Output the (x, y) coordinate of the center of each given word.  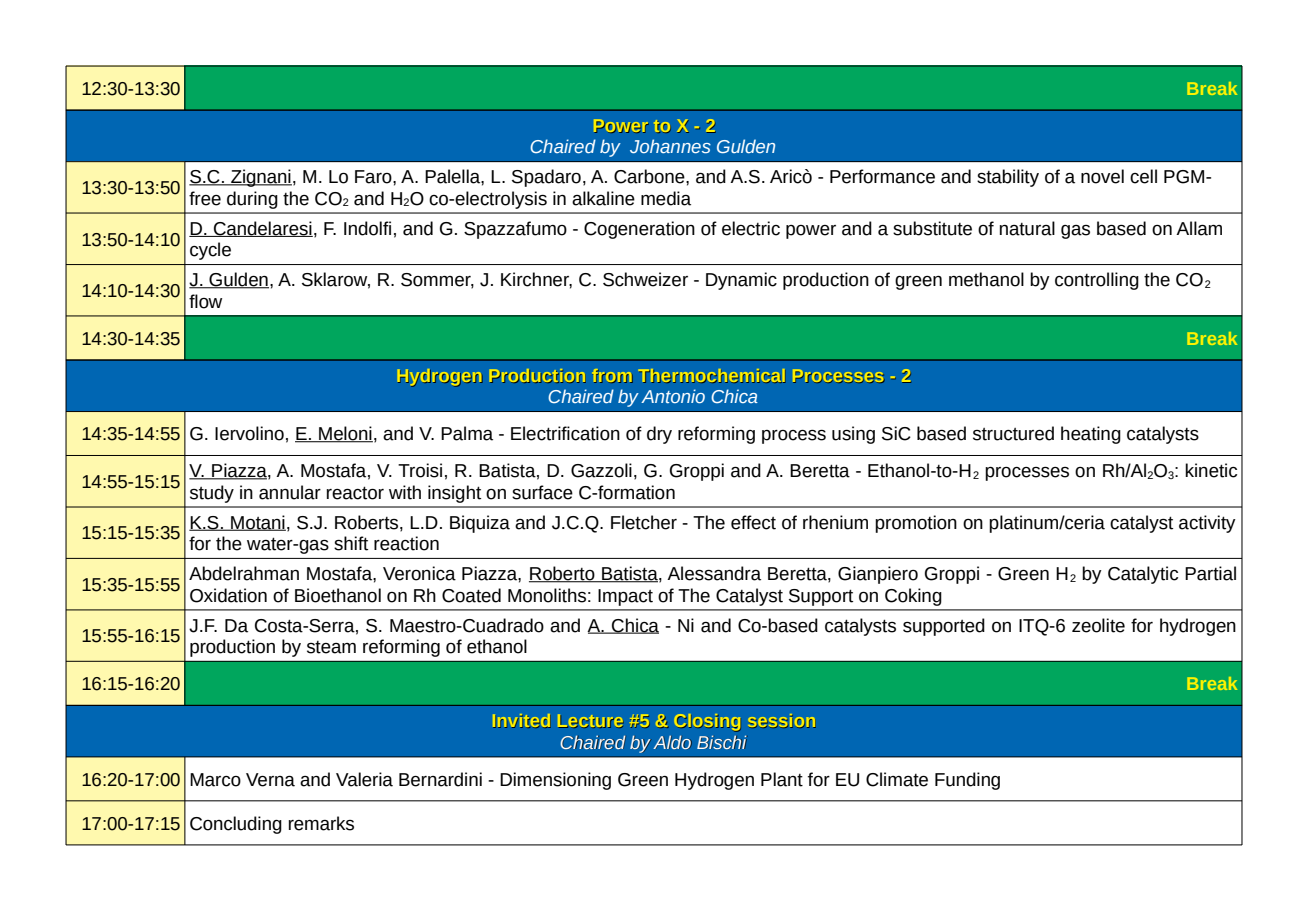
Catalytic (1143, 575)
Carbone (650, 176)
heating (1091, 435)
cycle (210, 251)
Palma (467, 433)
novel (1102, 176)
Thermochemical (712, 376)
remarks (321, 823)
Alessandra (714, 573)
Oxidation (228, 595)
